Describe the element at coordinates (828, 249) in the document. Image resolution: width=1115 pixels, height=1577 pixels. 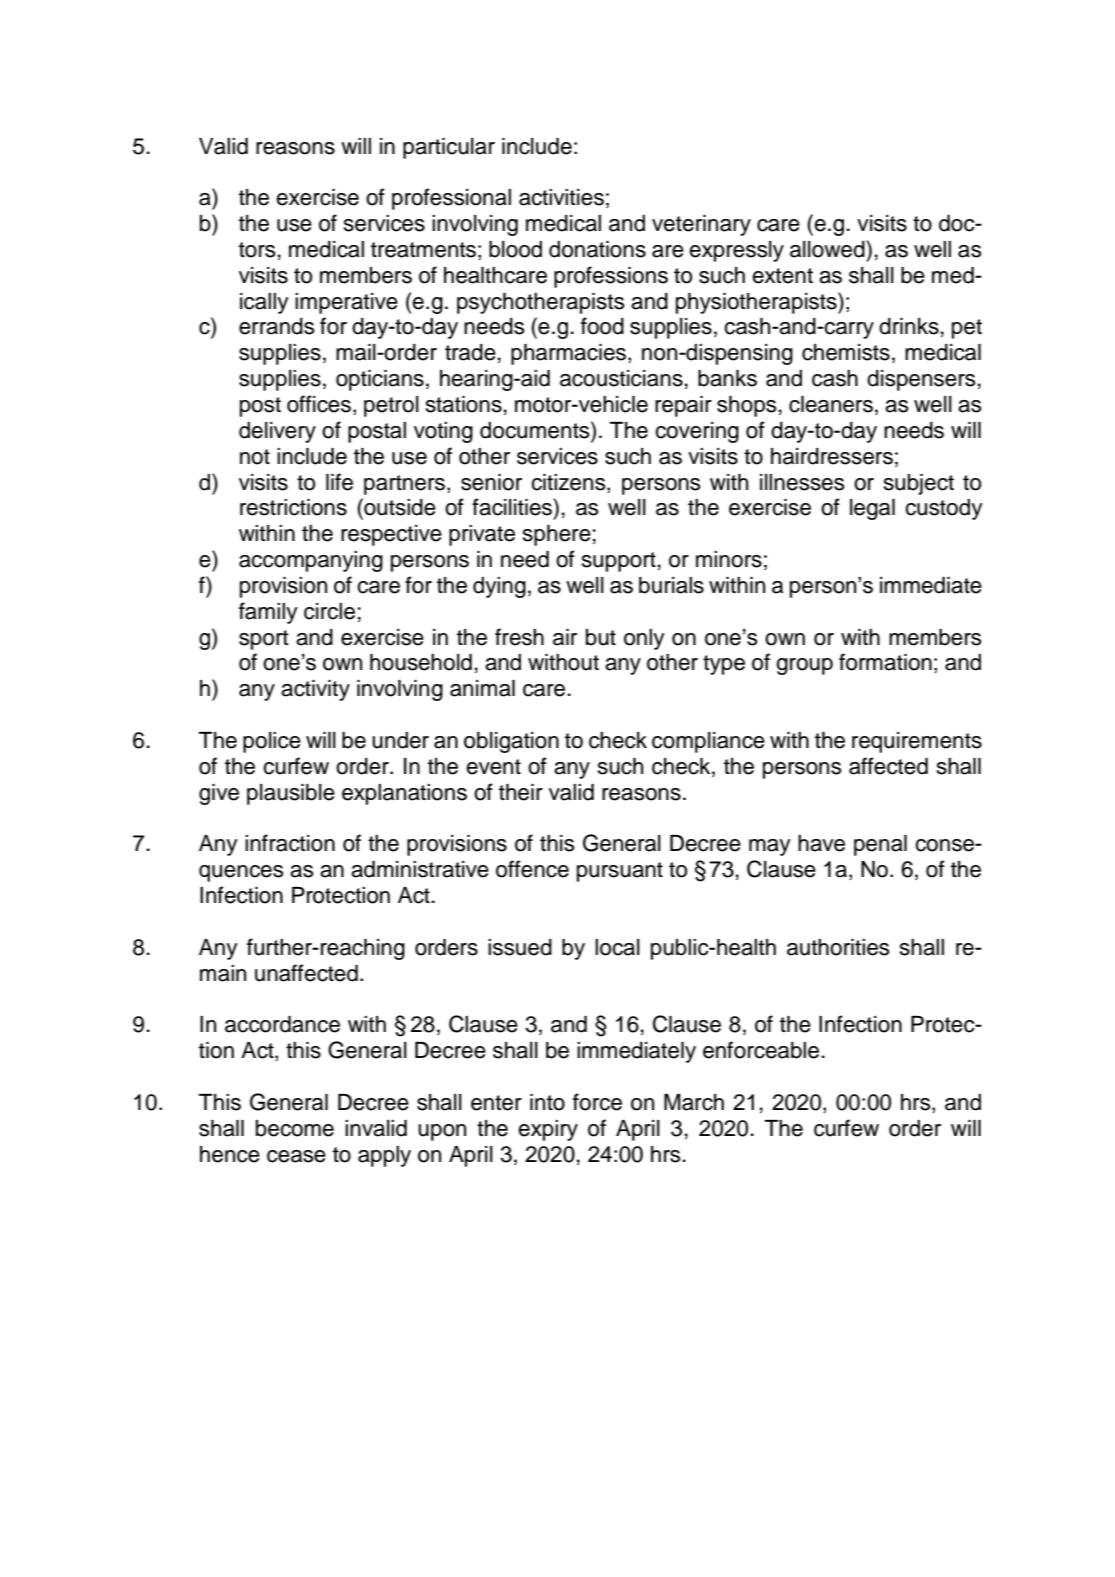
I see `allowed` at that location.
